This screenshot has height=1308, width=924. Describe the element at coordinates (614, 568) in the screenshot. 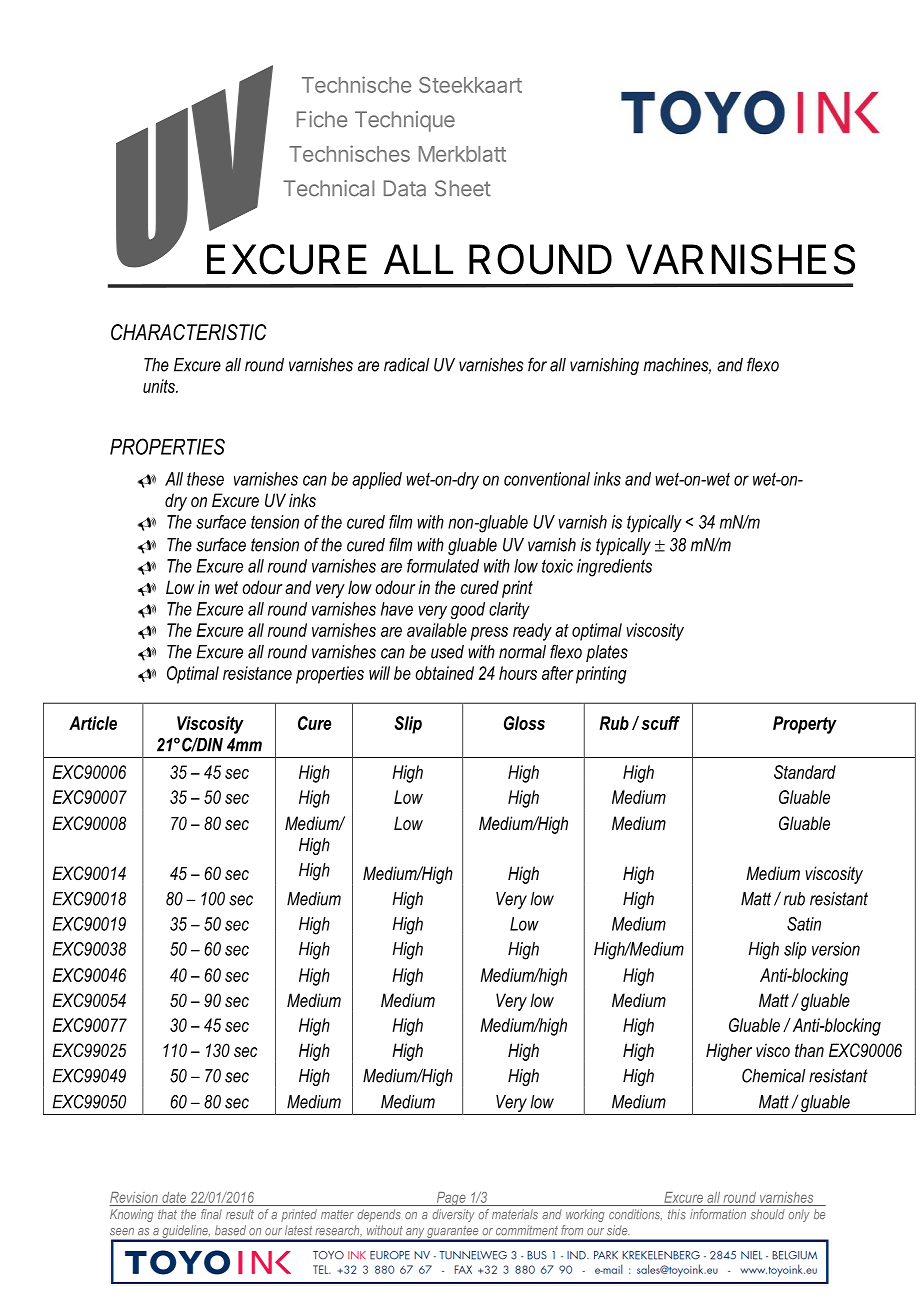

I see `ingredients` at that location.
